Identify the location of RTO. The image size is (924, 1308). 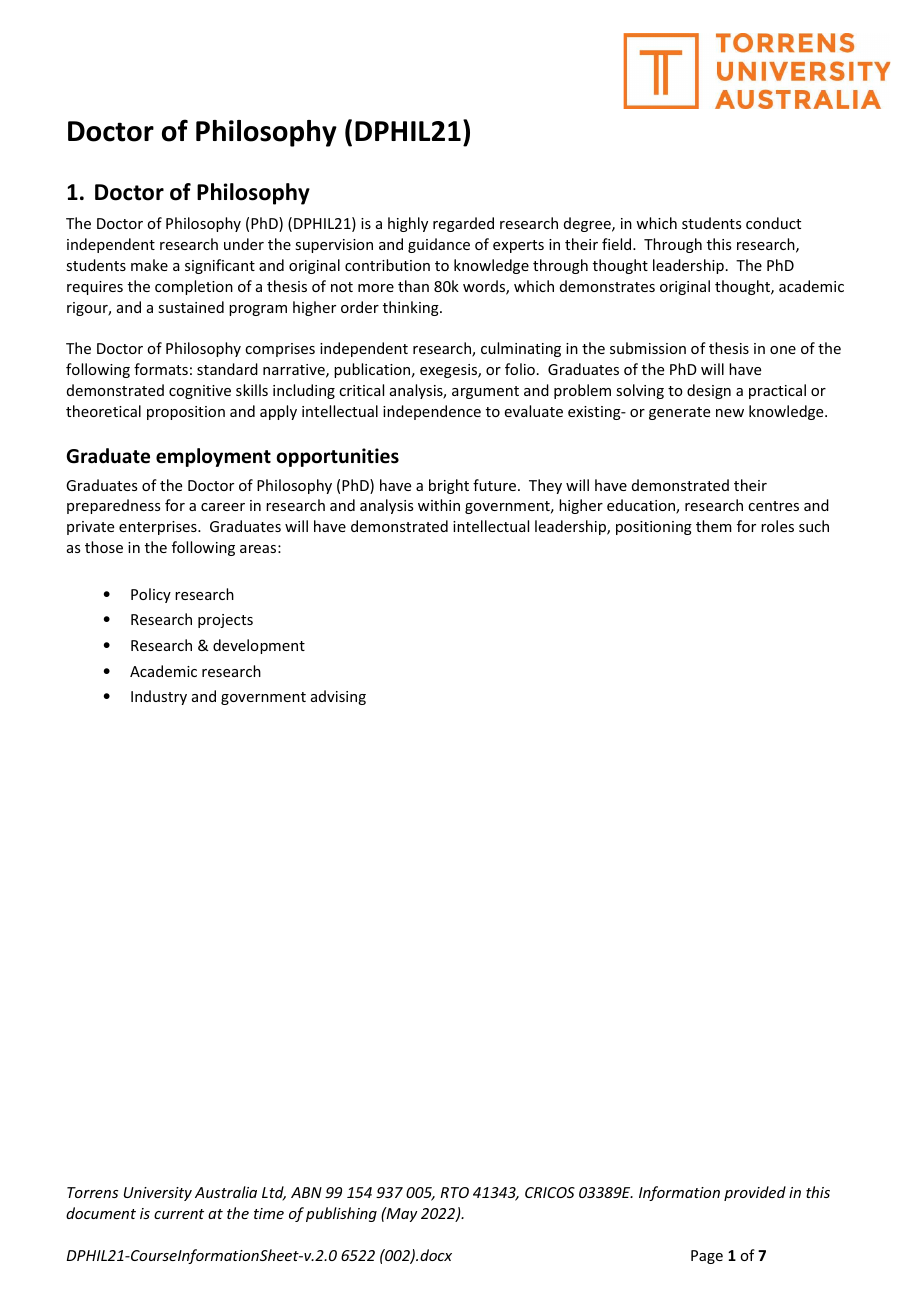
(454, 1192).
